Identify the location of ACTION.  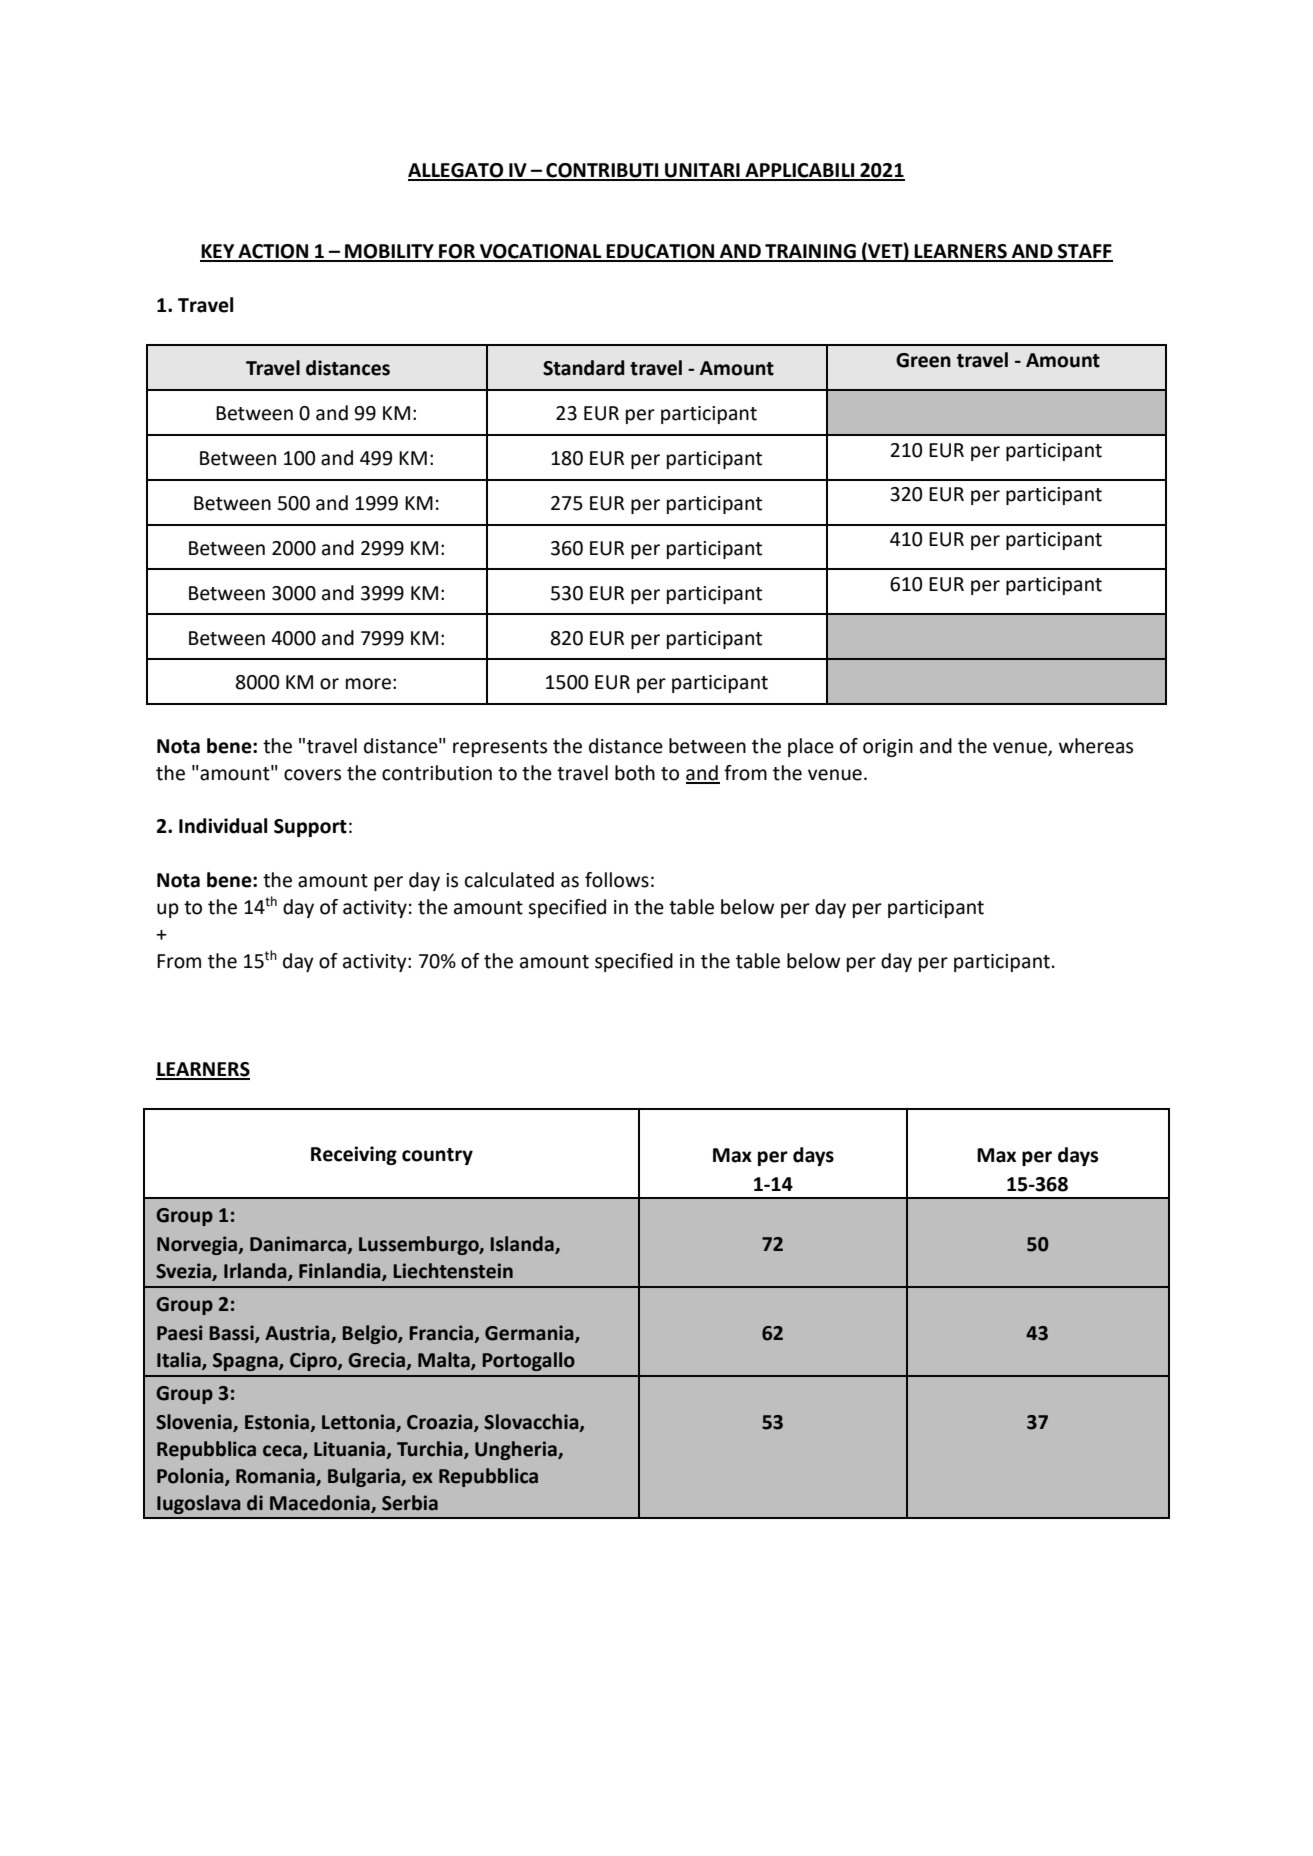
(273, 252).
